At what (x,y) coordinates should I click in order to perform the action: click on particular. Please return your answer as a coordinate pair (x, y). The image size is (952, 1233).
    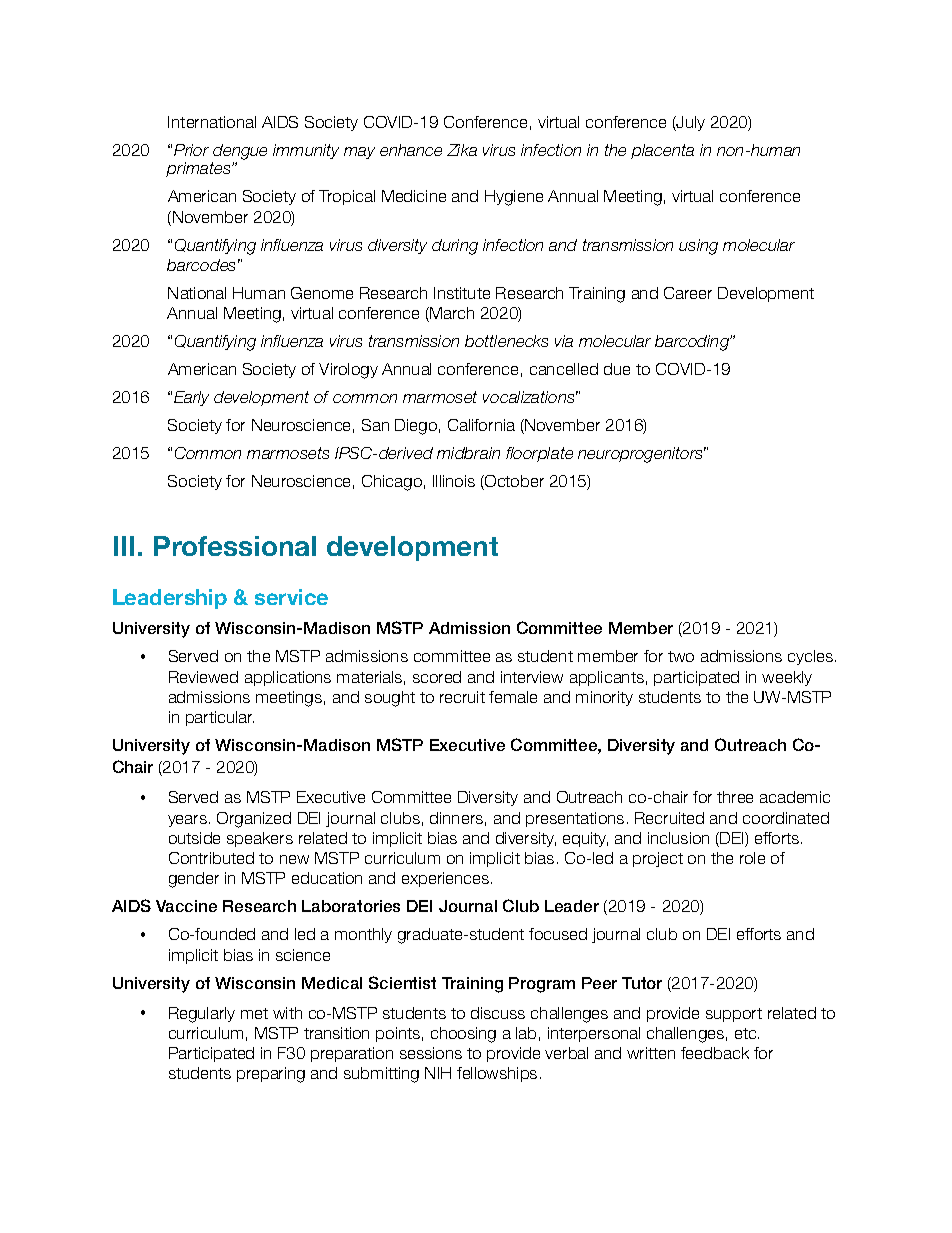
    Looking at the image, I should click on (220, 718).
